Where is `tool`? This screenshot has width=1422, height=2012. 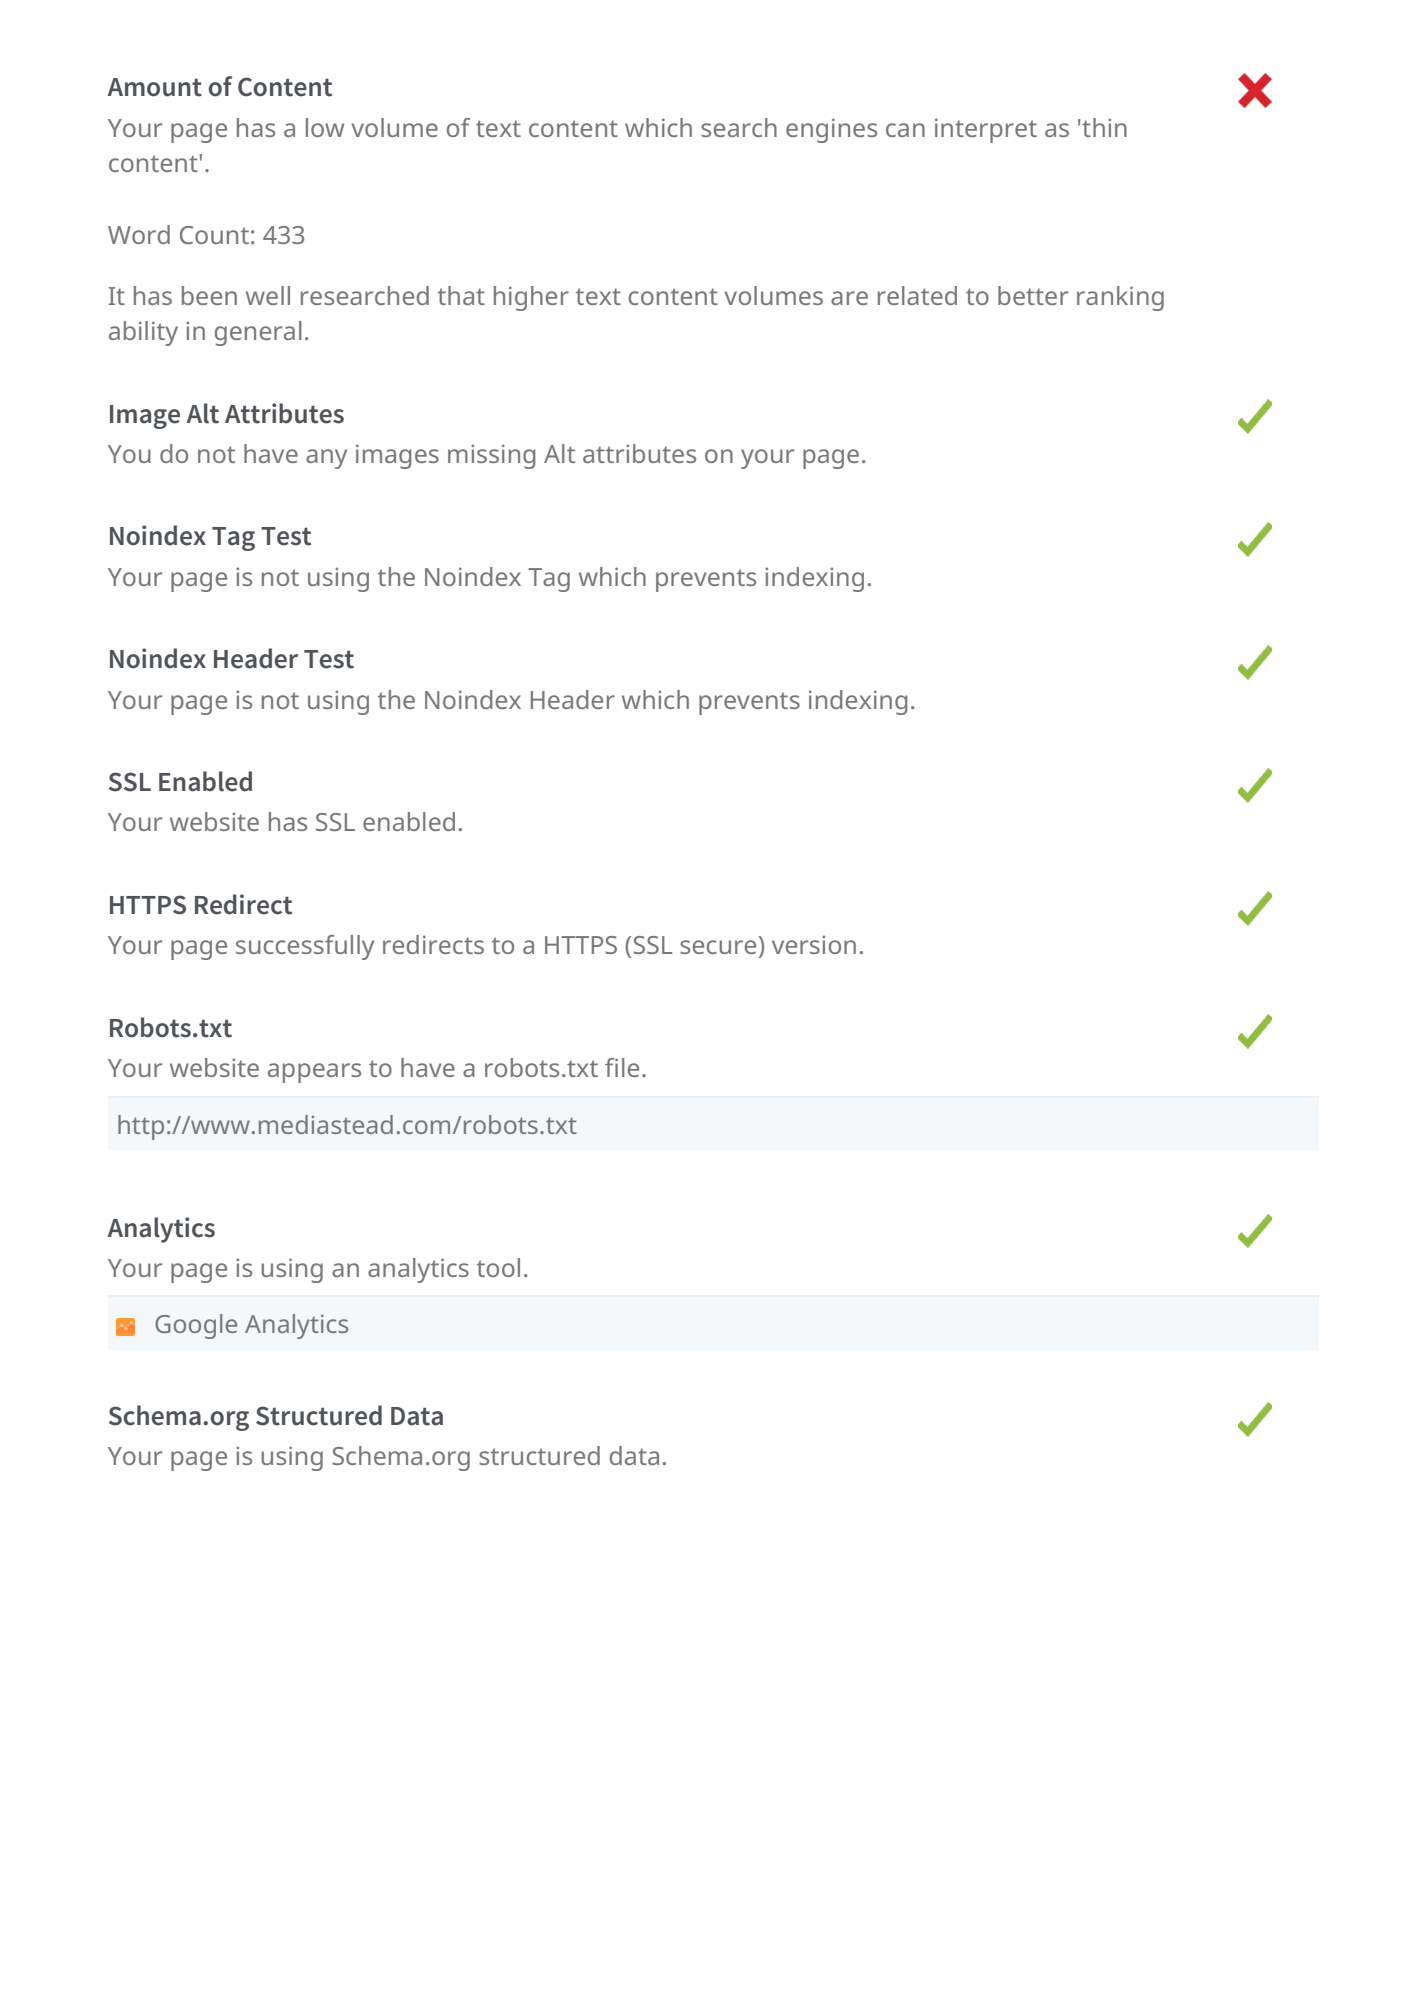
tool is located at coordinates (498, 1267).
